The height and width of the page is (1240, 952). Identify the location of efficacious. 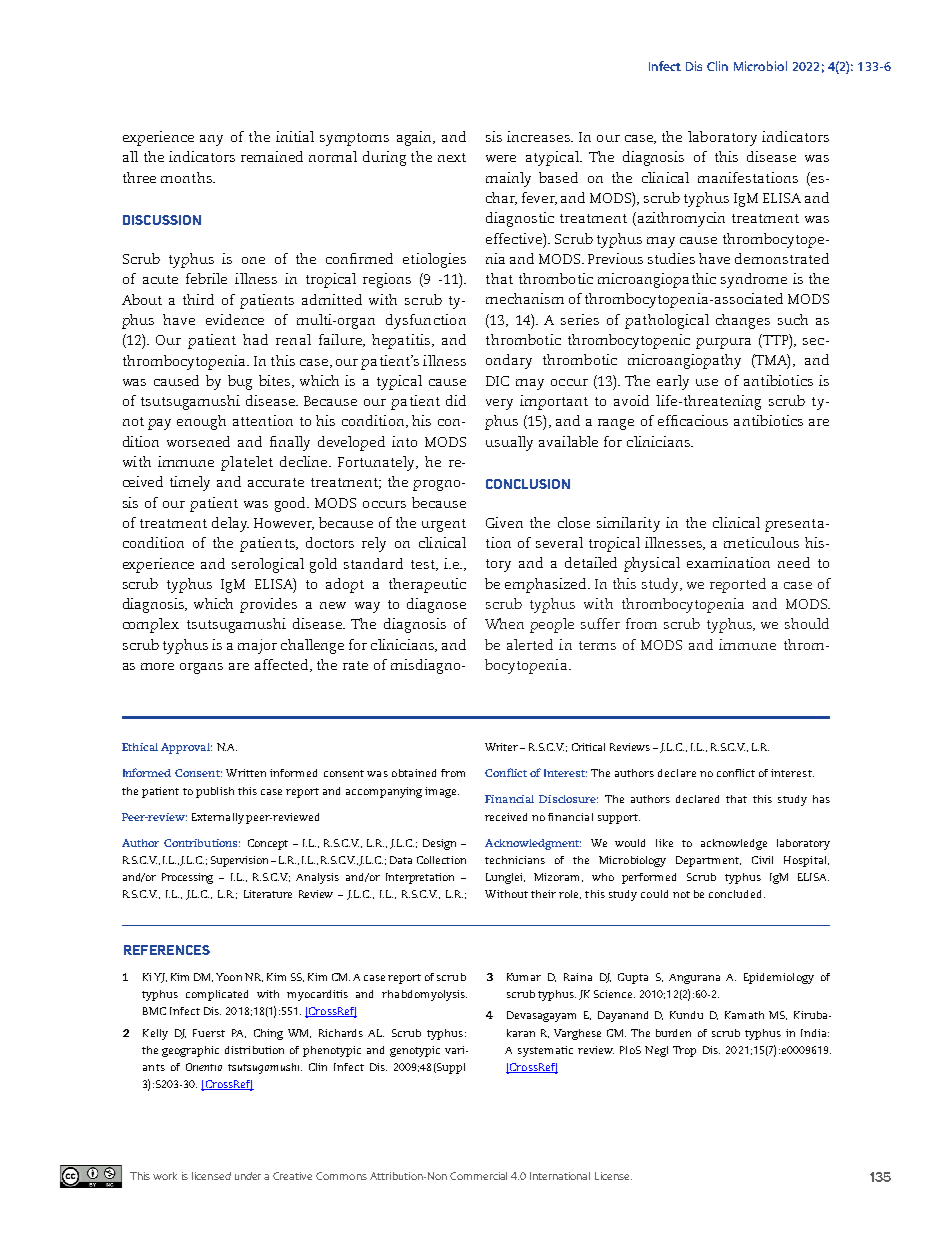
(693, 420).
